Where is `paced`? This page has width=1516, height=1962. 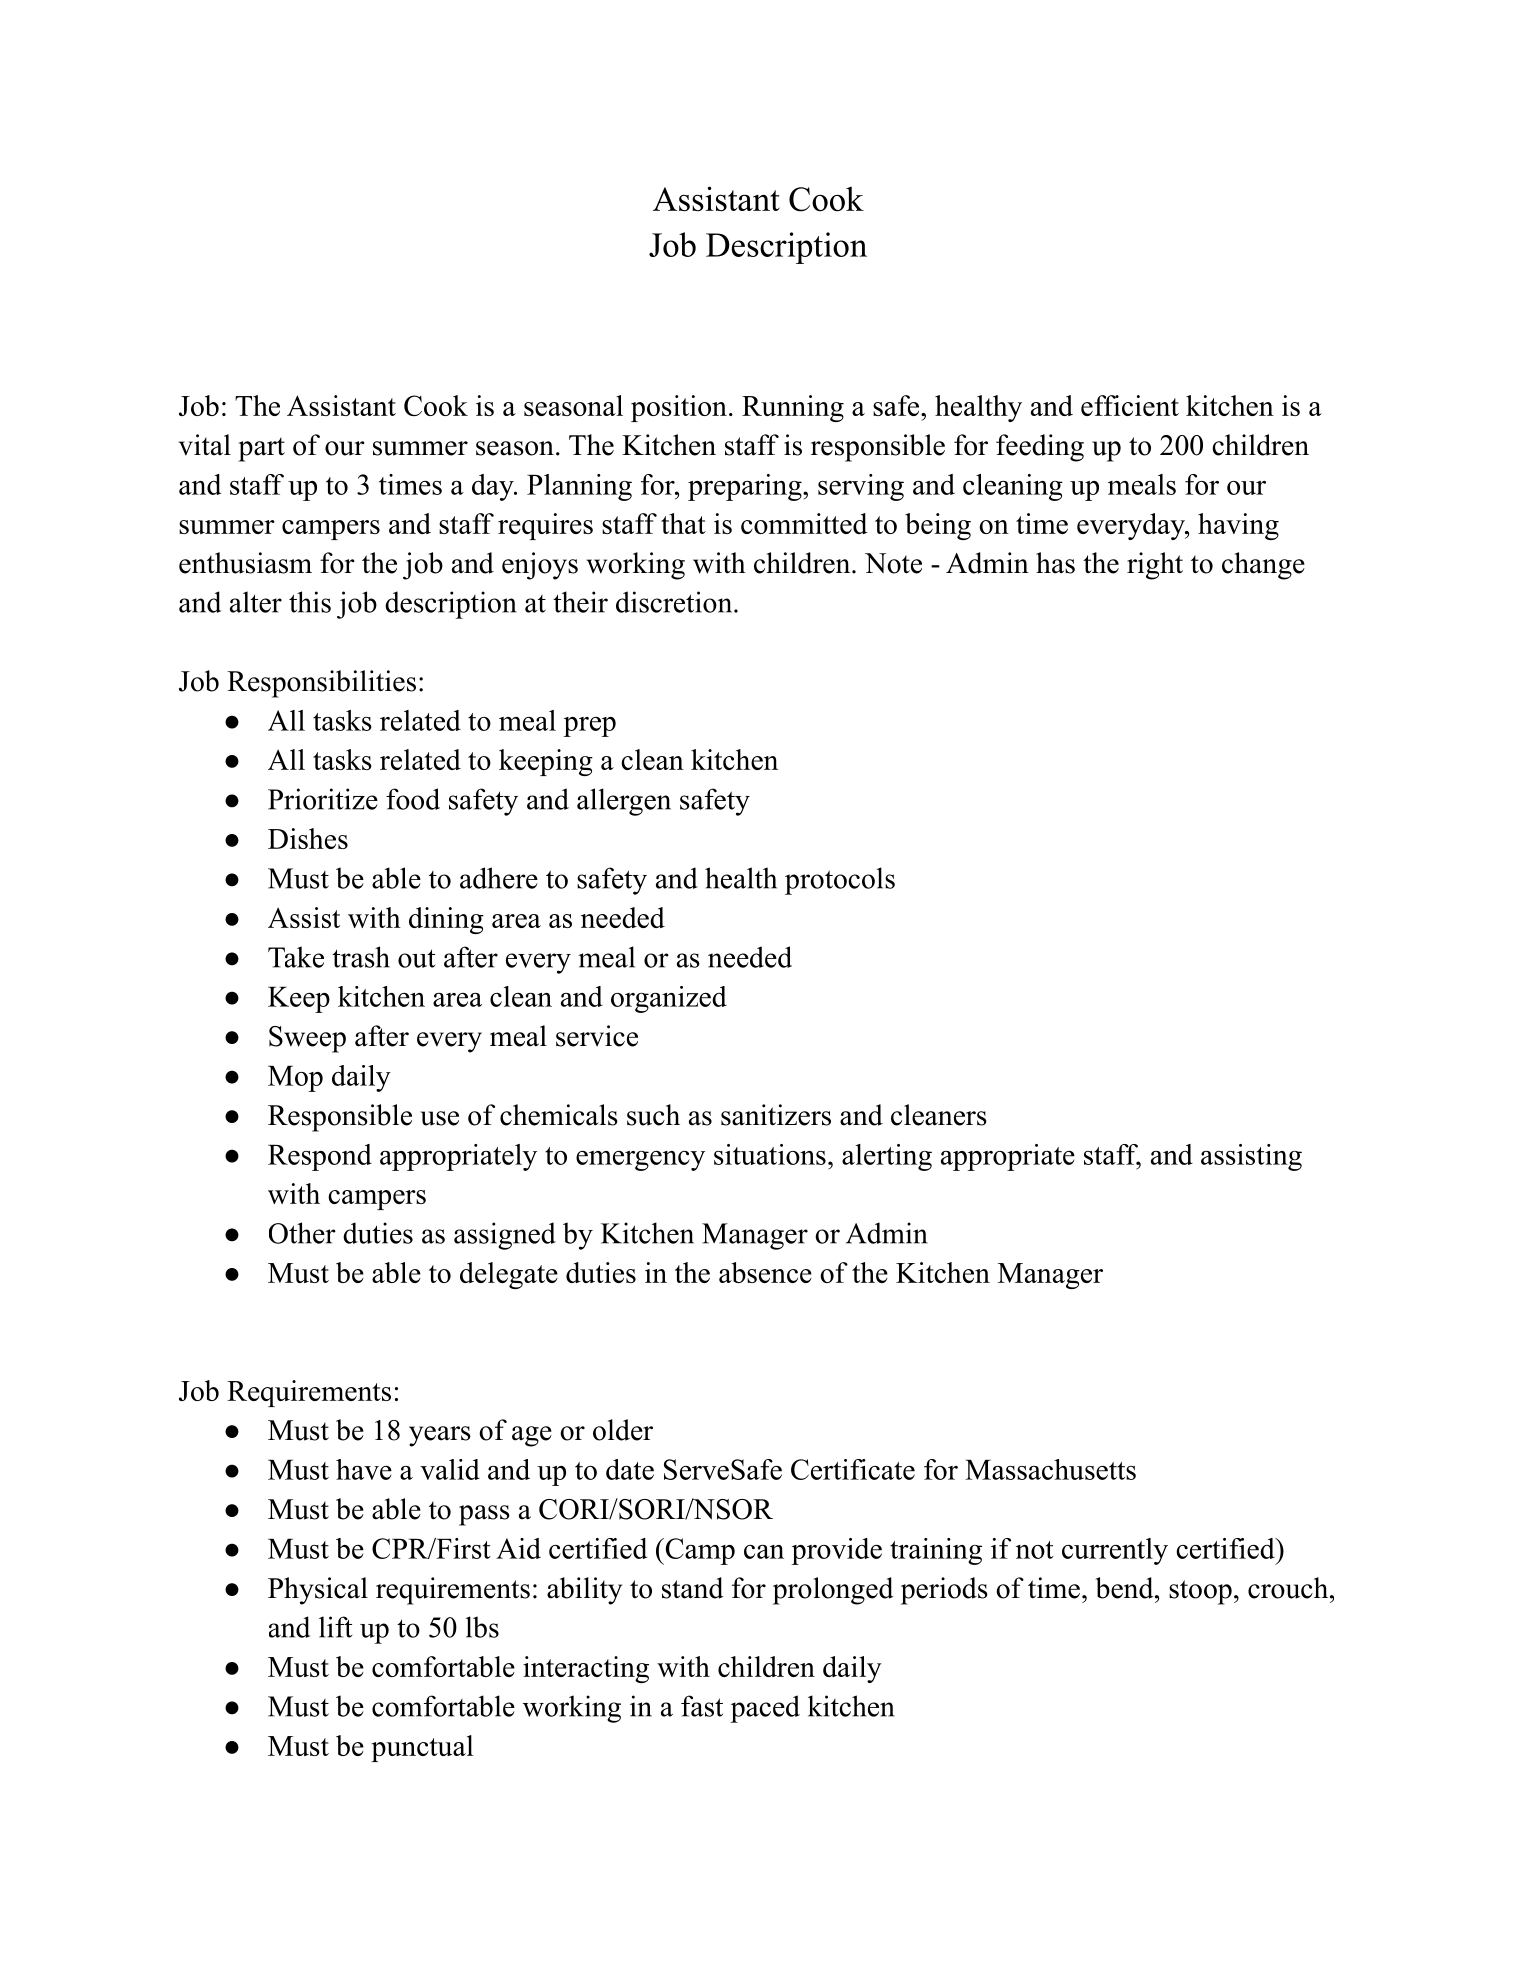
paced is located at coordinates (765, 1709).
